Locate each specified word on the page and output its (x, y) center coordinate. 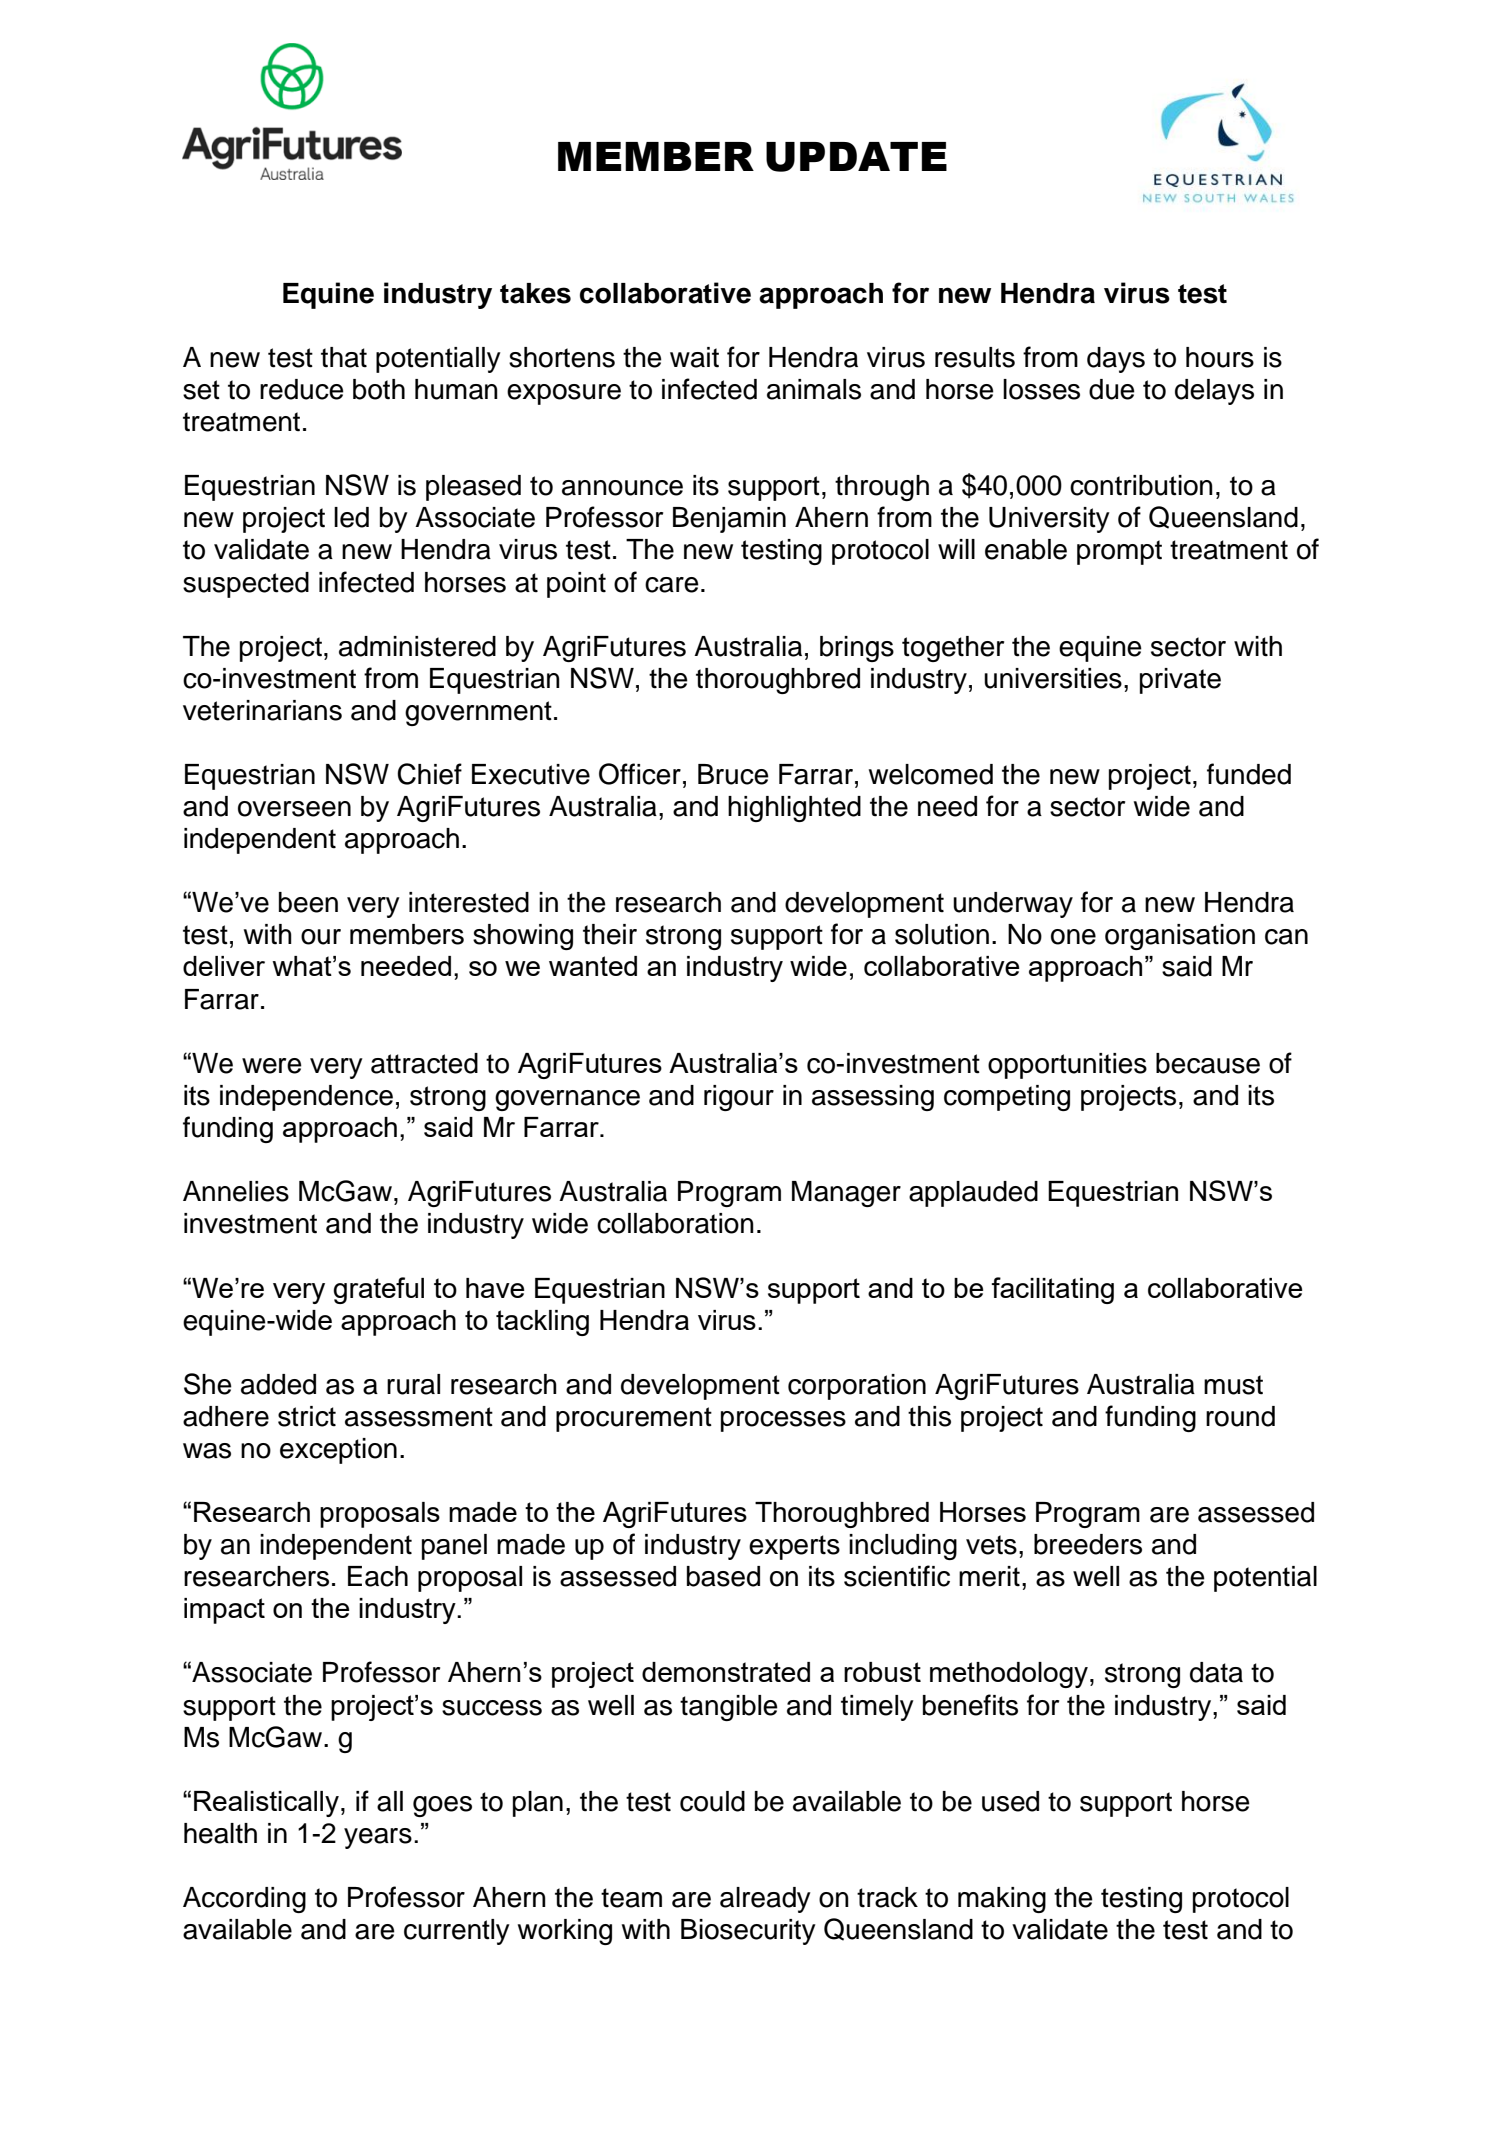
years (378, 1838)
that (344, 357)
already (765, 1900)
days (1116, 360)
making (1002, 1900)
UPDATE (856, 157)
